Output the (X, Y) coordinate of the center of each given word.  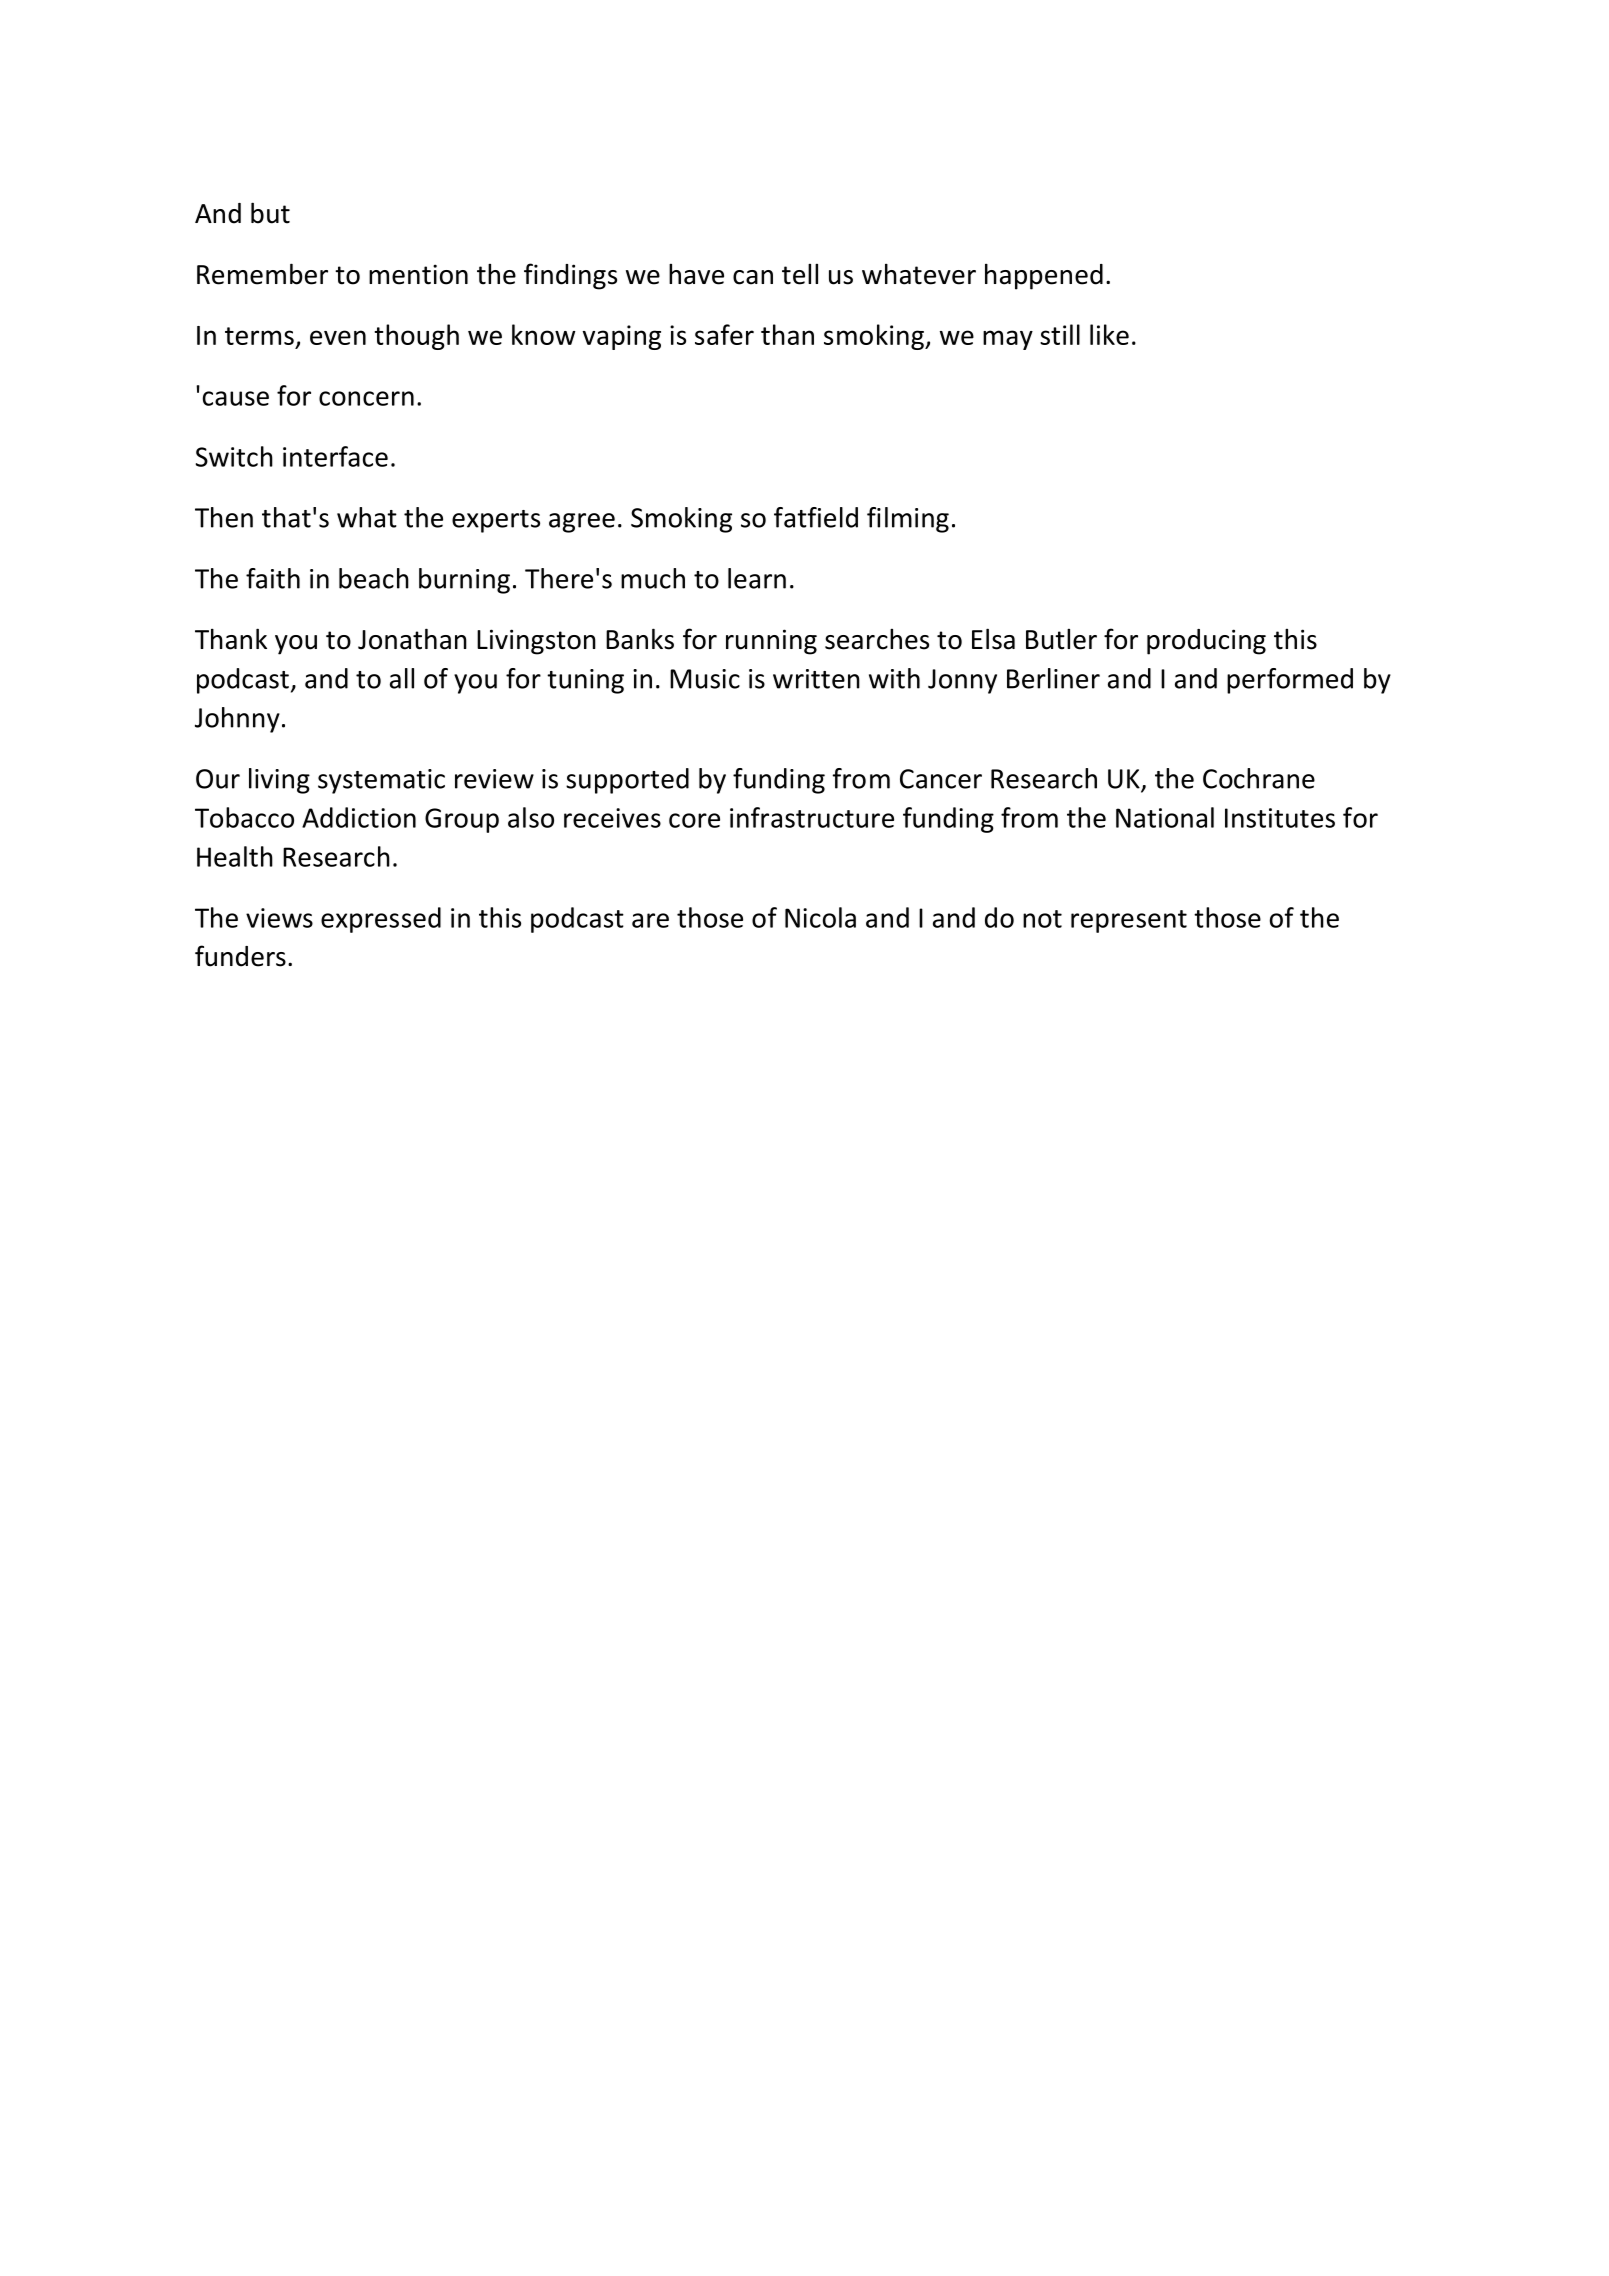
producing (1206, 642)
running (771, 642)
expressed (381, 920)
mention (418, 274)
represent (1129, 921)
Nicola (820, 917)
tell (800, 274)
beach (374, 578)
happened (1044, 276)
